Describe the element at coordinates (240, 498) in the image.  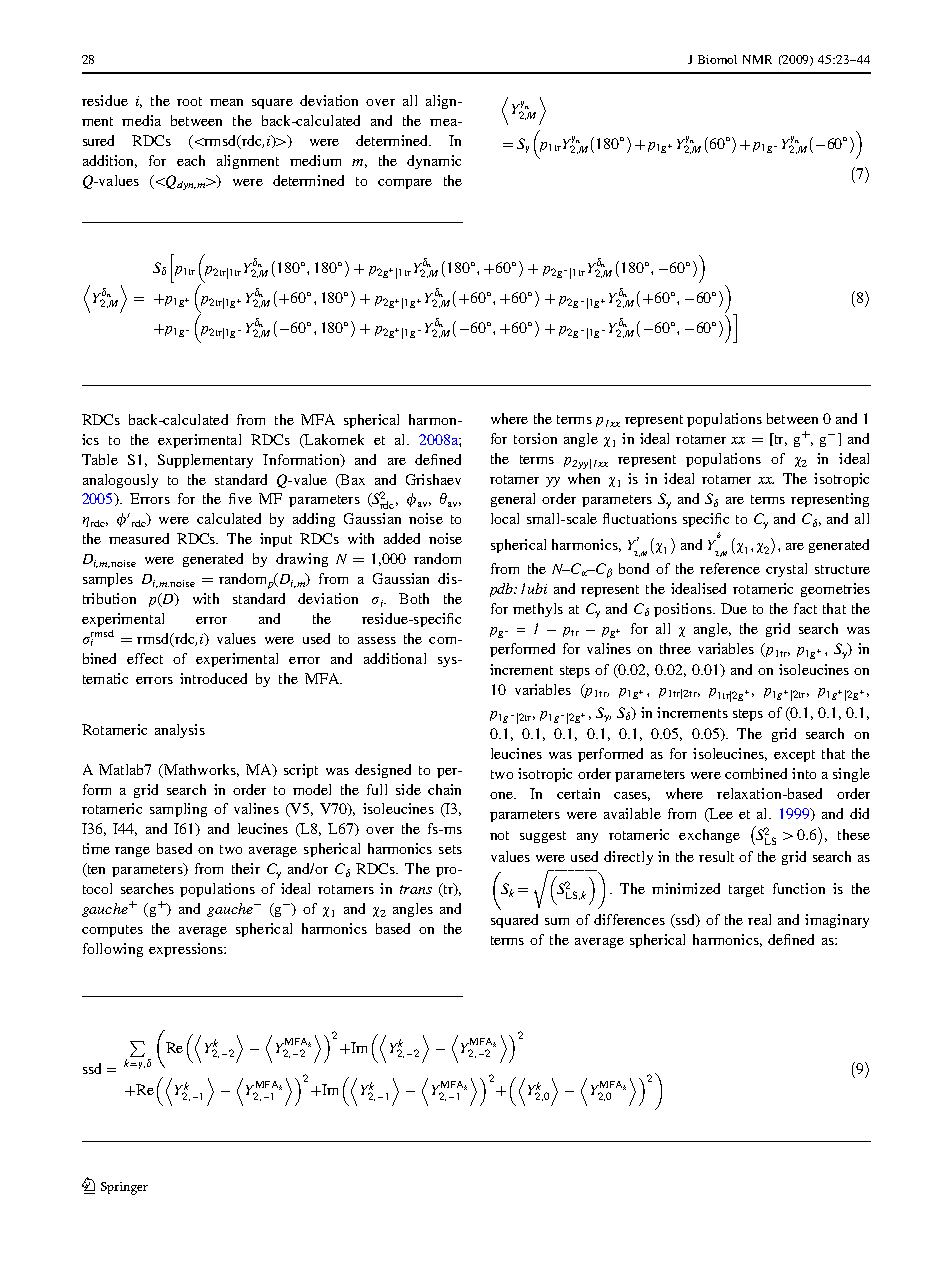
I see `five` at that location.
